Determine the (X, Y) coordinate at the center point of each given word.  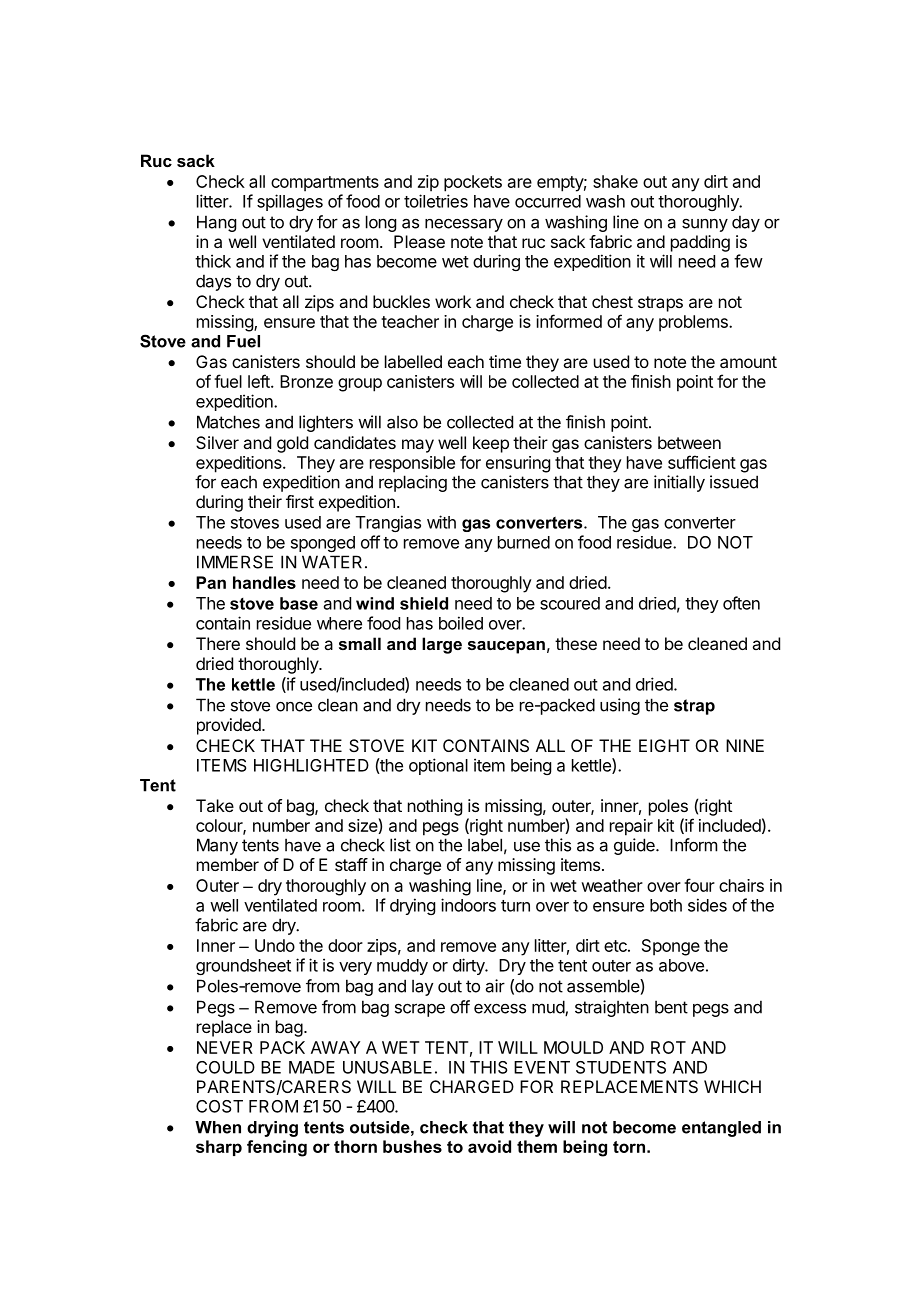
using (620, 706)
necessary (464, 225)
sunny (705, 225)
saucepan (506, 647)
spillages (290, 202)
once (294, 707)
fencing (277, 1148)
